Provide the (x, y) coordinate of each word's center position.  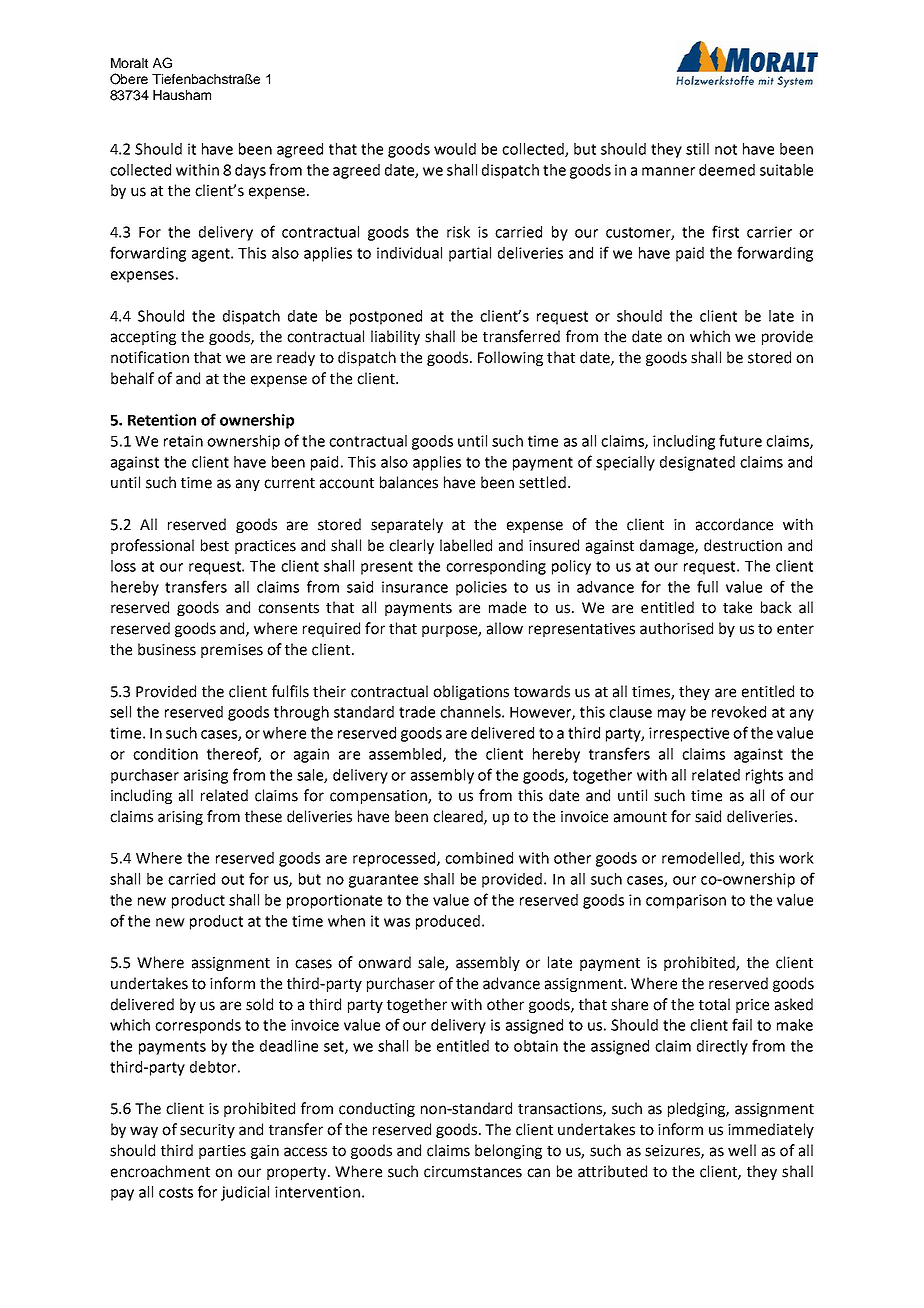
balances (409, 482)
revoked (739, 712)
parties (222, 1152)
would (455, 149)
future (740, 440)
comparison (686, 901)
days (250, 171)
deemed (727, 170)
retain (183, 441)
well (742, 1150)
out (232, 879)
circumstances (473, 1172)
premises (232, 651)
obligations (471, 692)
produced (448, 922)
